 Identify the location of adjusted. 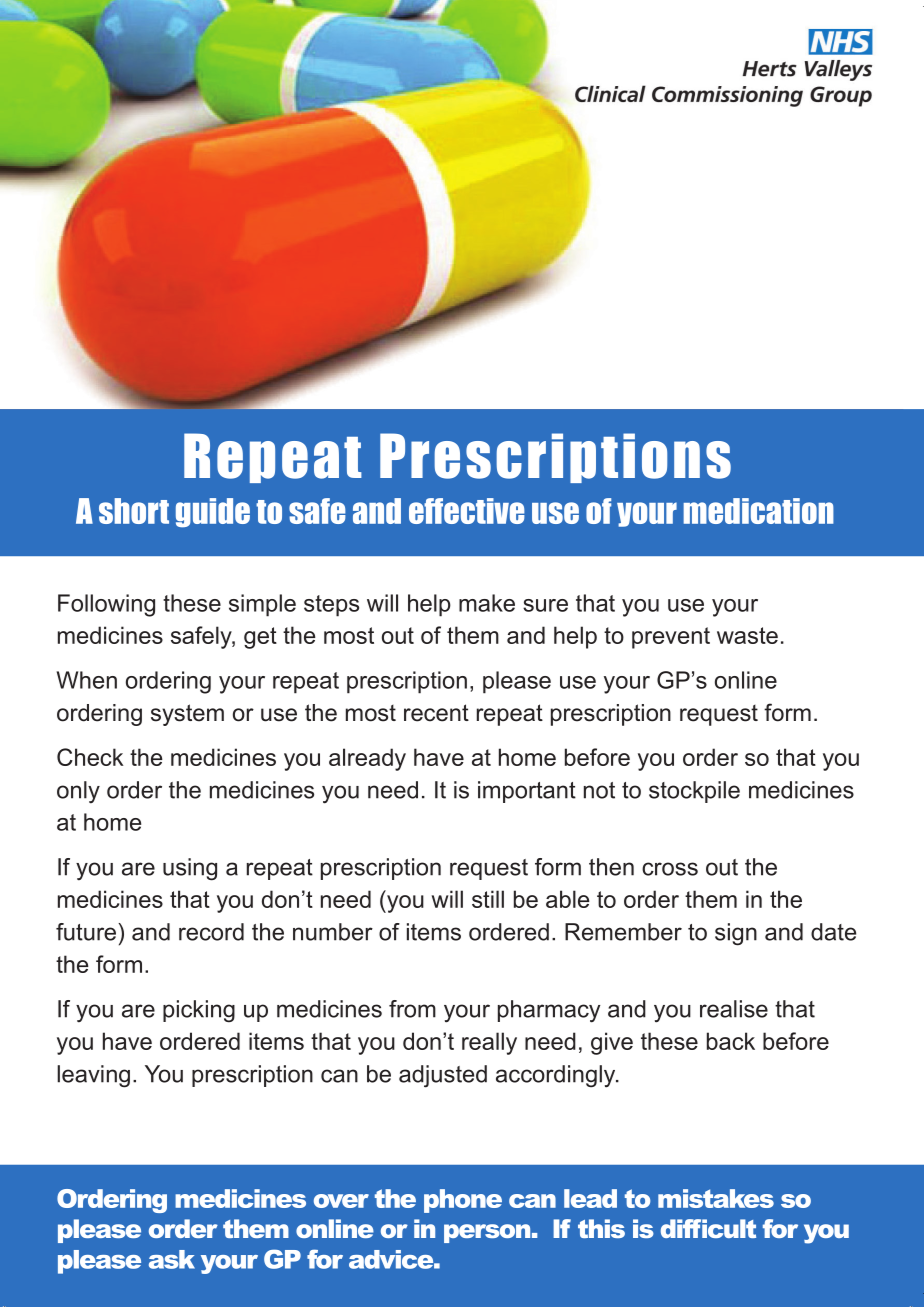
(443, 1076).
